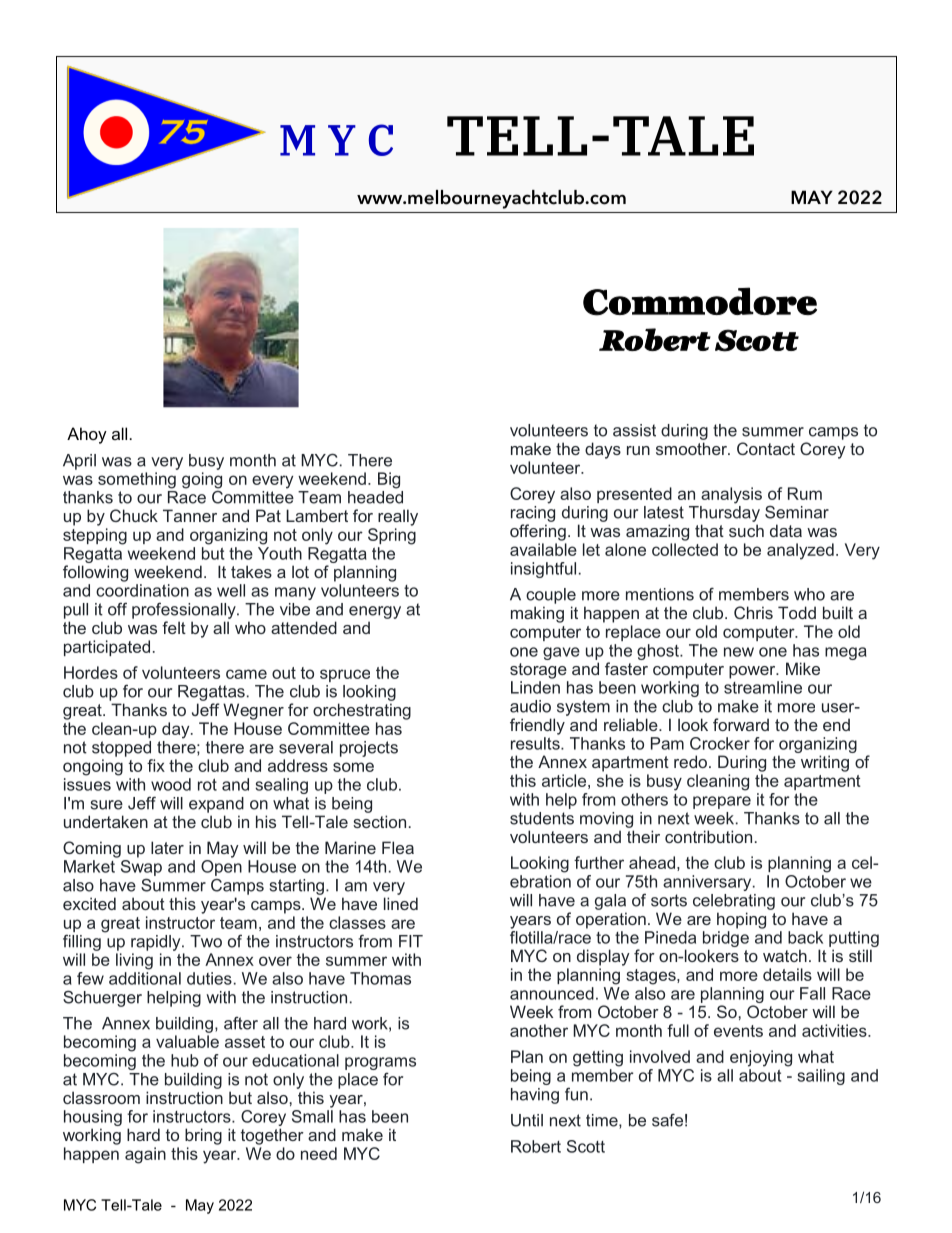 This screenshot has height=1233, width=952. Describe the element at coordinates (398, 847) in the screenshot. I see `Flea` at that location.
